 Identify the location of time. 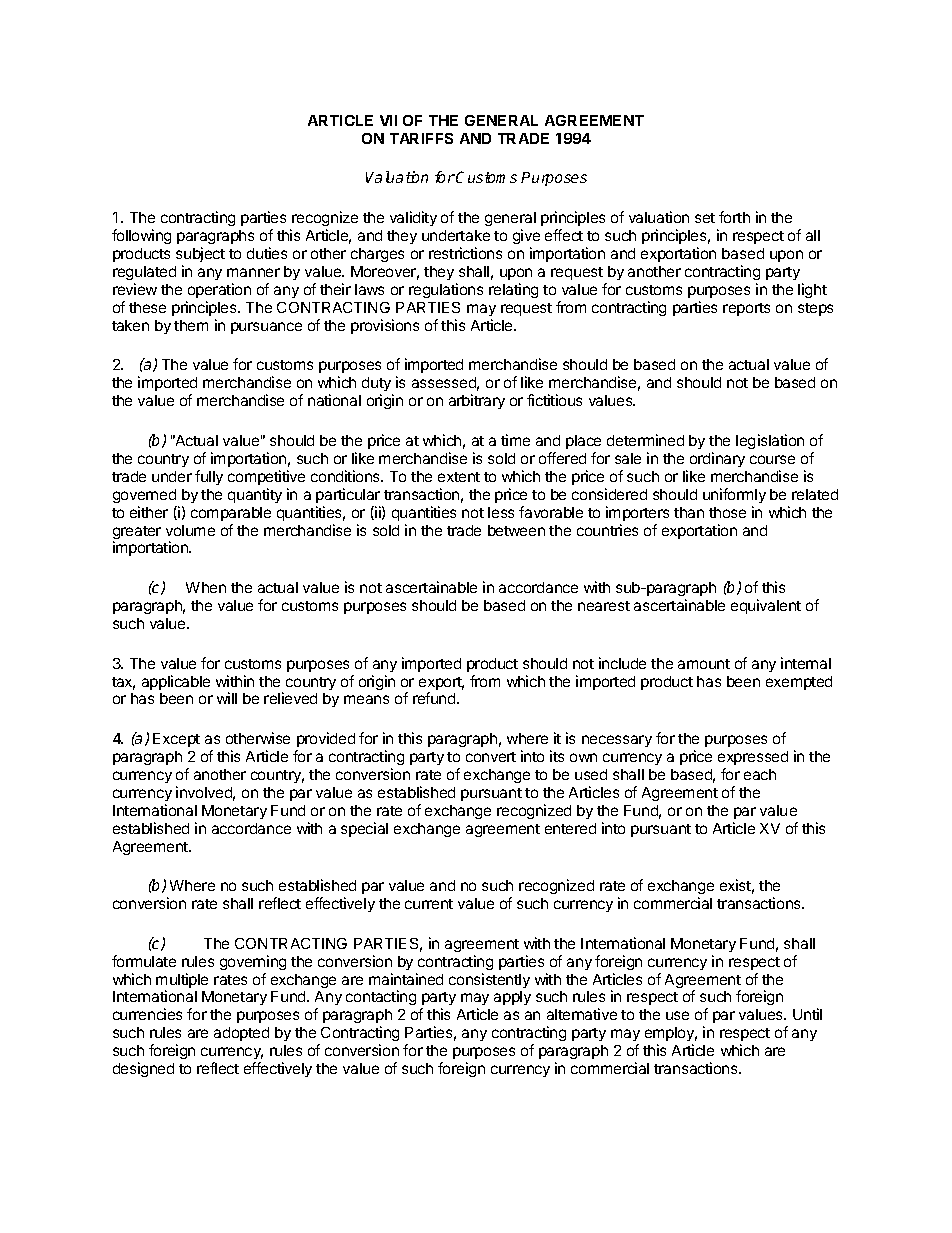
(515, 440).
